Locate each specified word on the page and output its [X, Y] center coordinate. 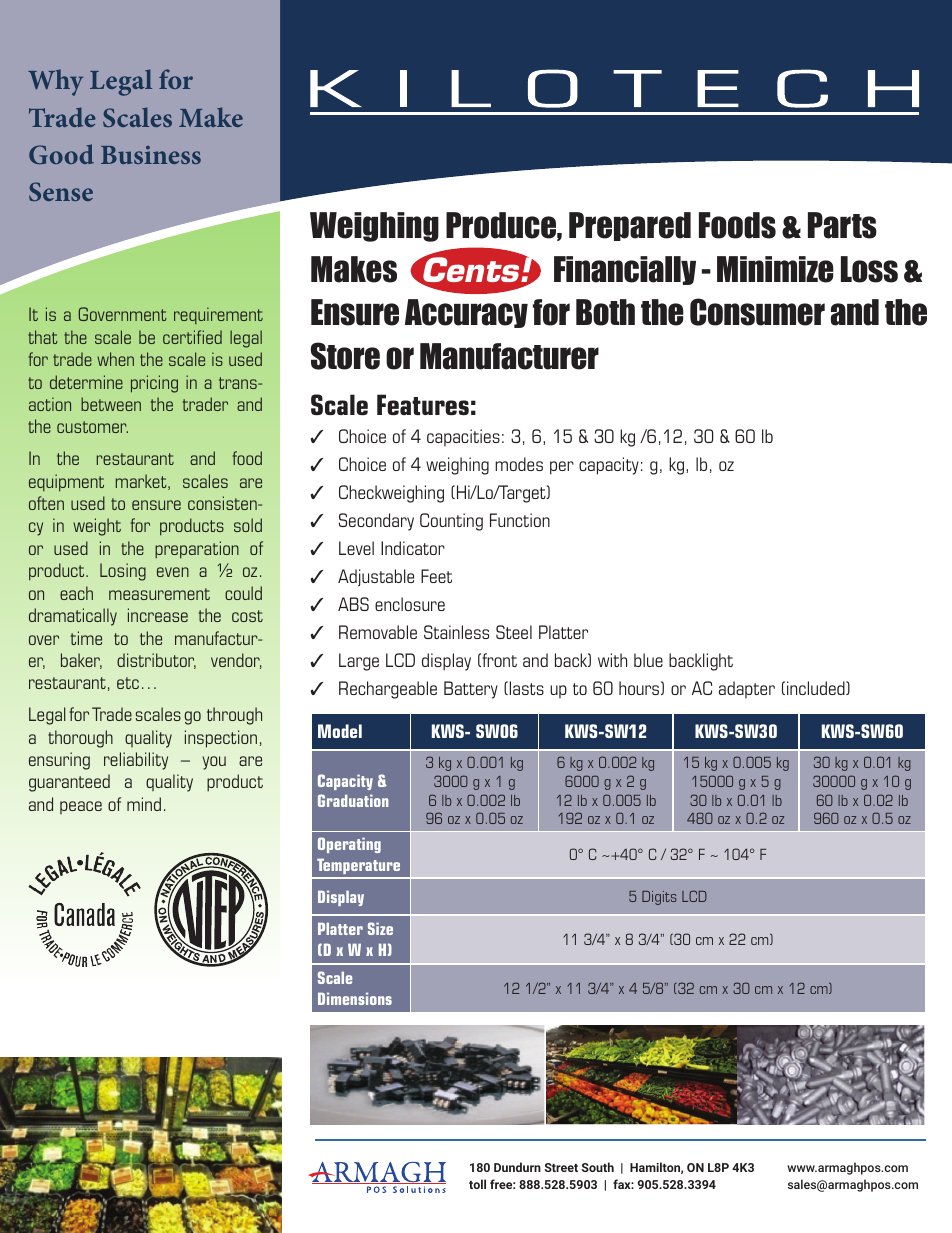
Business [151, 155]
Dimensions [355, 998]
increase [158, 615]
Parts [842, 225]
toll [477, 1184]
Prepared [630, 226]
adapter [747, 689]
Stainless [456, 632]
